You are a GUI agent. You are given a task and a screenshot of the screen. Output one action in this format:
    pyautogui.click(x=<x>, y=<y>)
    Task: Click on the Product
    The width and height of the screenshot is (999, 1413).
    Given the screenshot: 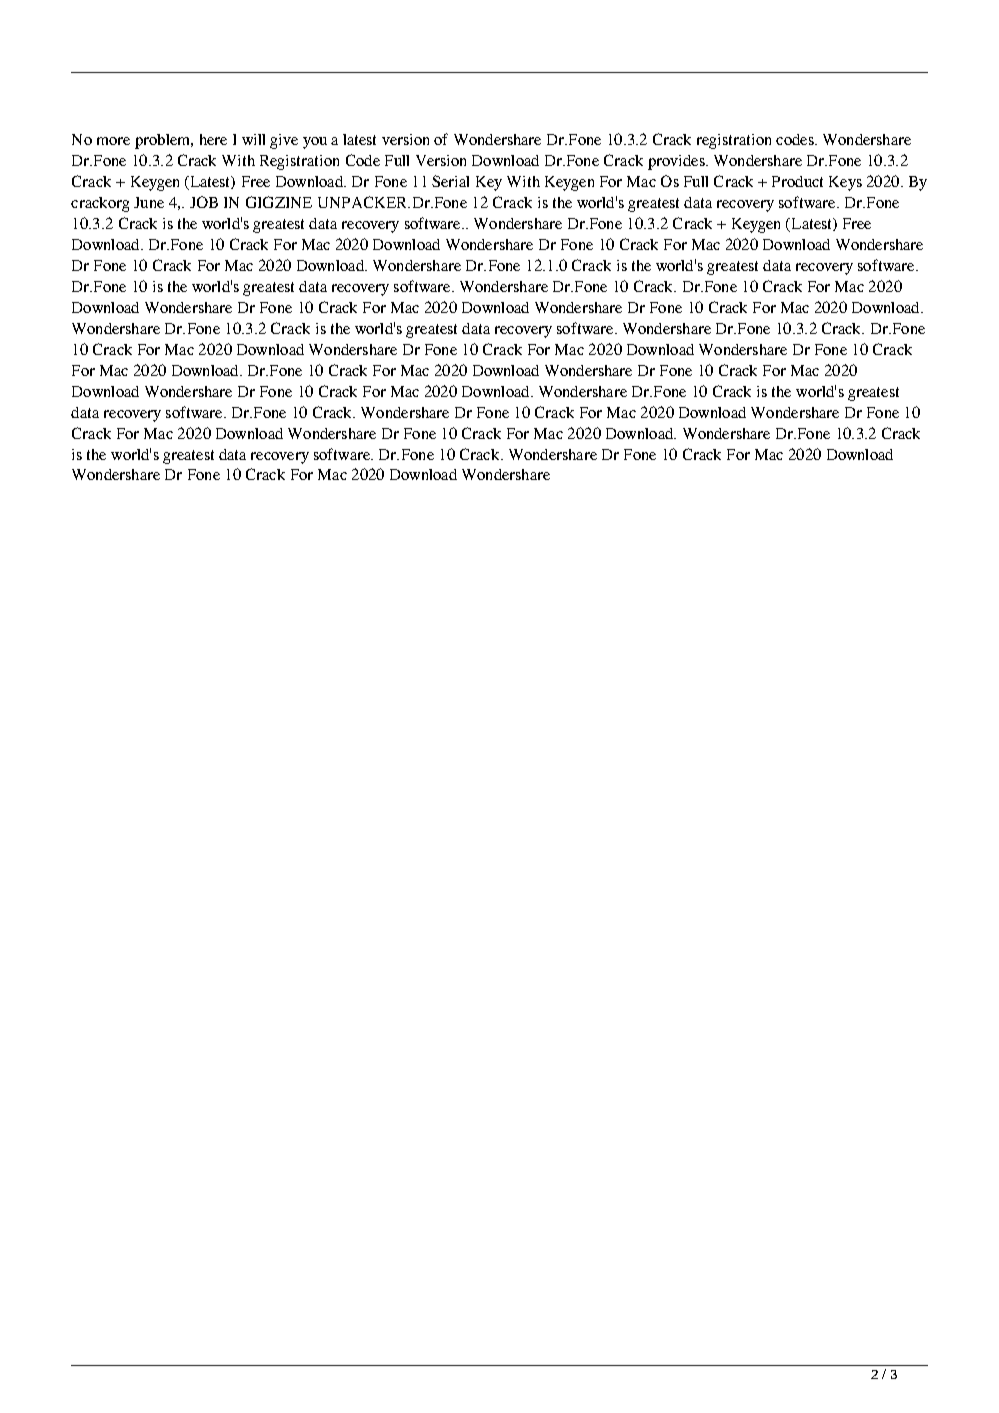 What is the action you would take?
    pyautogui.click(x=797, y=181)
